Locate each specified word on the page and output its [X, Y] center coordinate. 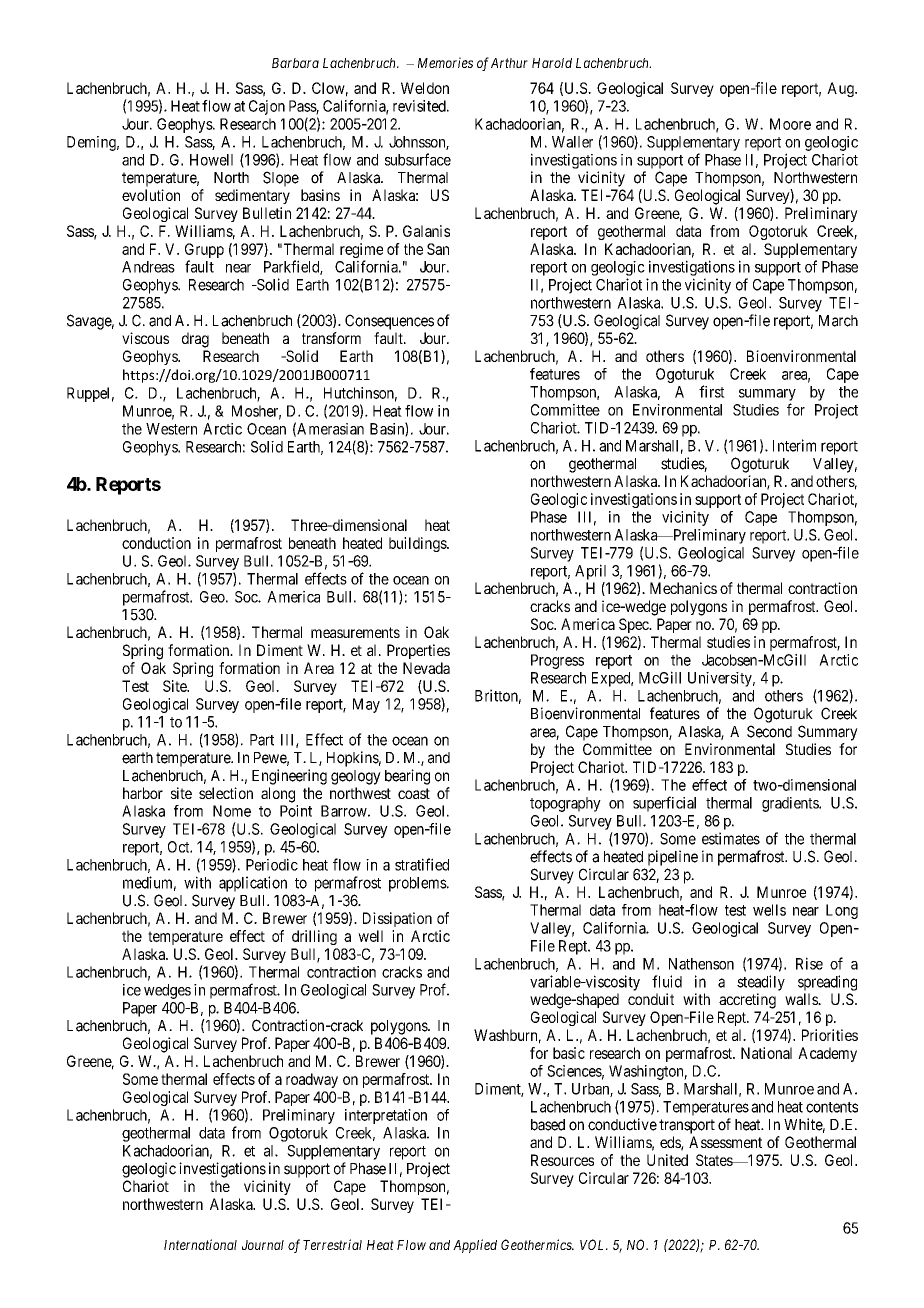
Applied [475, 1246]
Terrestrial [332, 1244]
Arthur [509, 63]
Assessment [725, 1142]
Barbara [295, 63]
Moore [790, 124]
